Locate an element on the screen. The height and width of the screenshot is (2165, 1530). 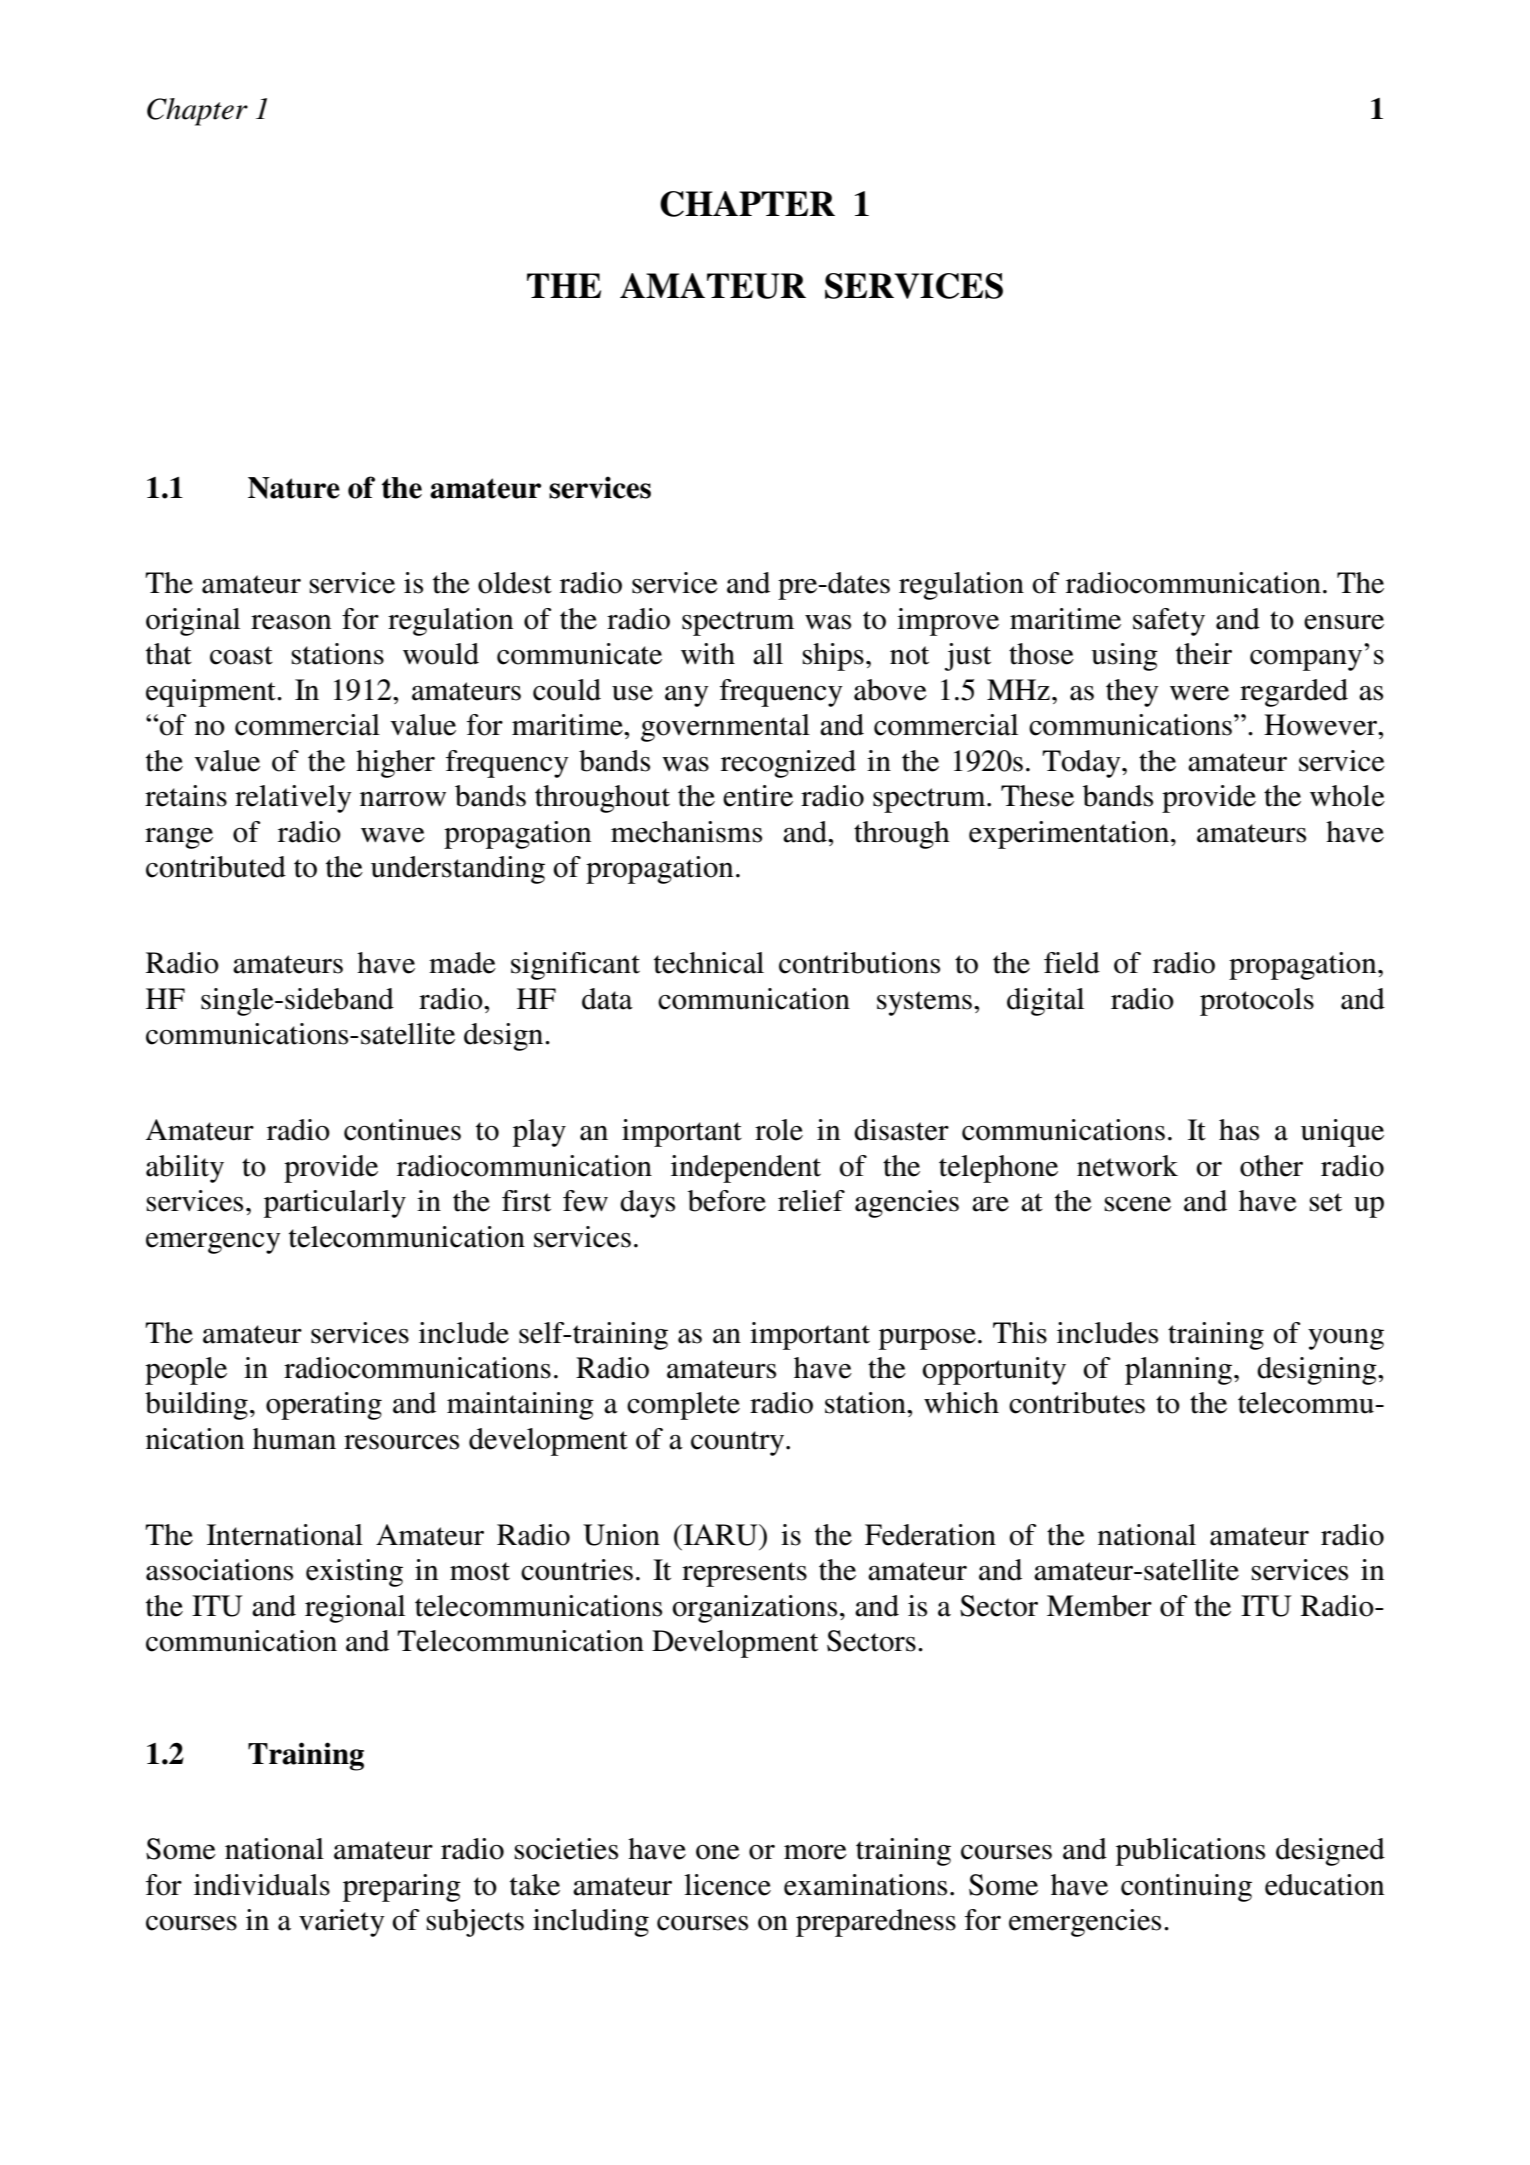
contributed is located at coordinates (216, 867).
